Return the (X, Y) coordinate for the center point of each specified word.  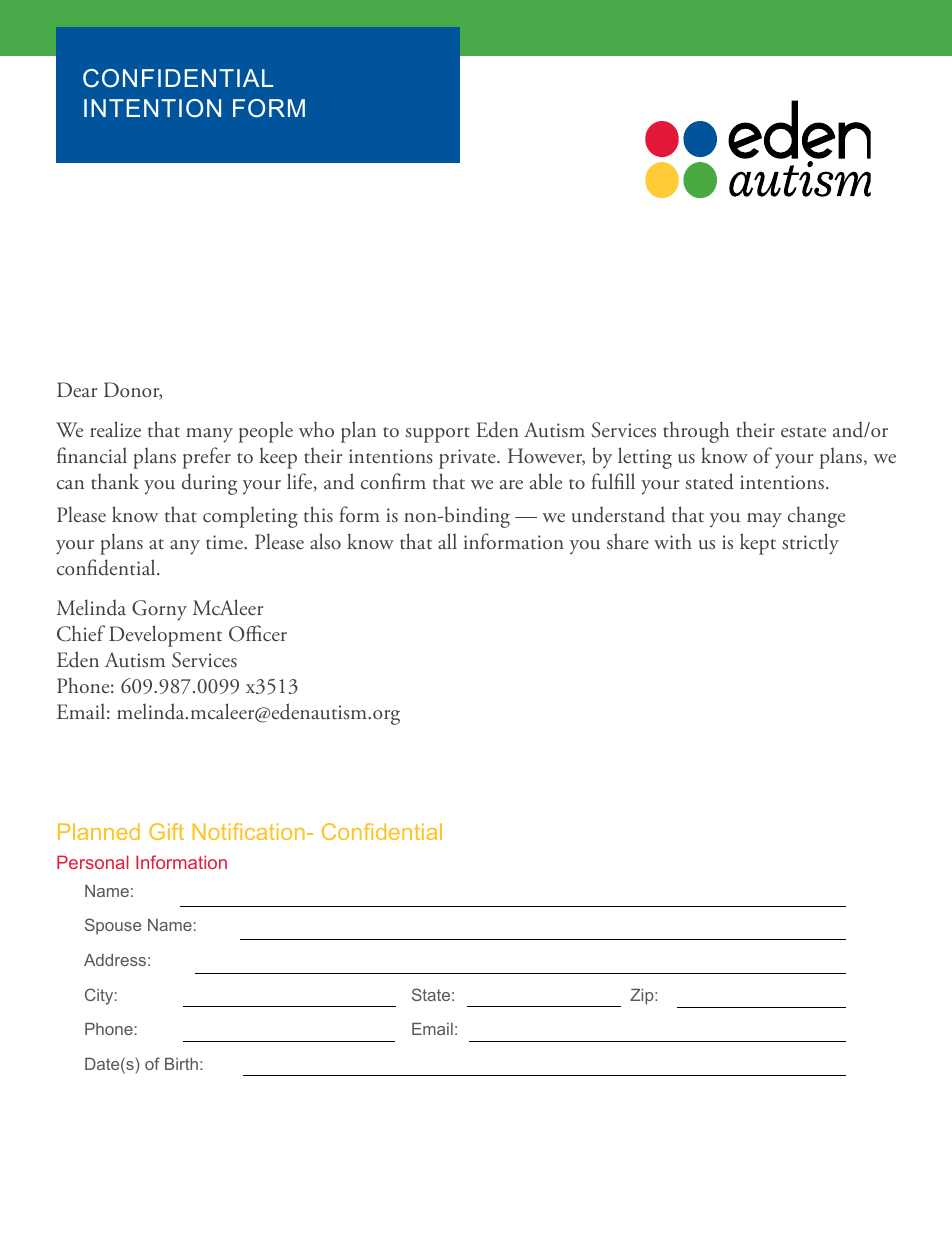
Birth (181, 1064)
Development (165, 636)
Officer (258, 633)
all (447, 541)
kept (758, 544)
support (437, 435)
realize (115, 429)
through (696, 432)
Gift (166, 831)
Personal (93, 862)
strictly (810, 544)
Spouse (113, 926)
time (225, 542)
